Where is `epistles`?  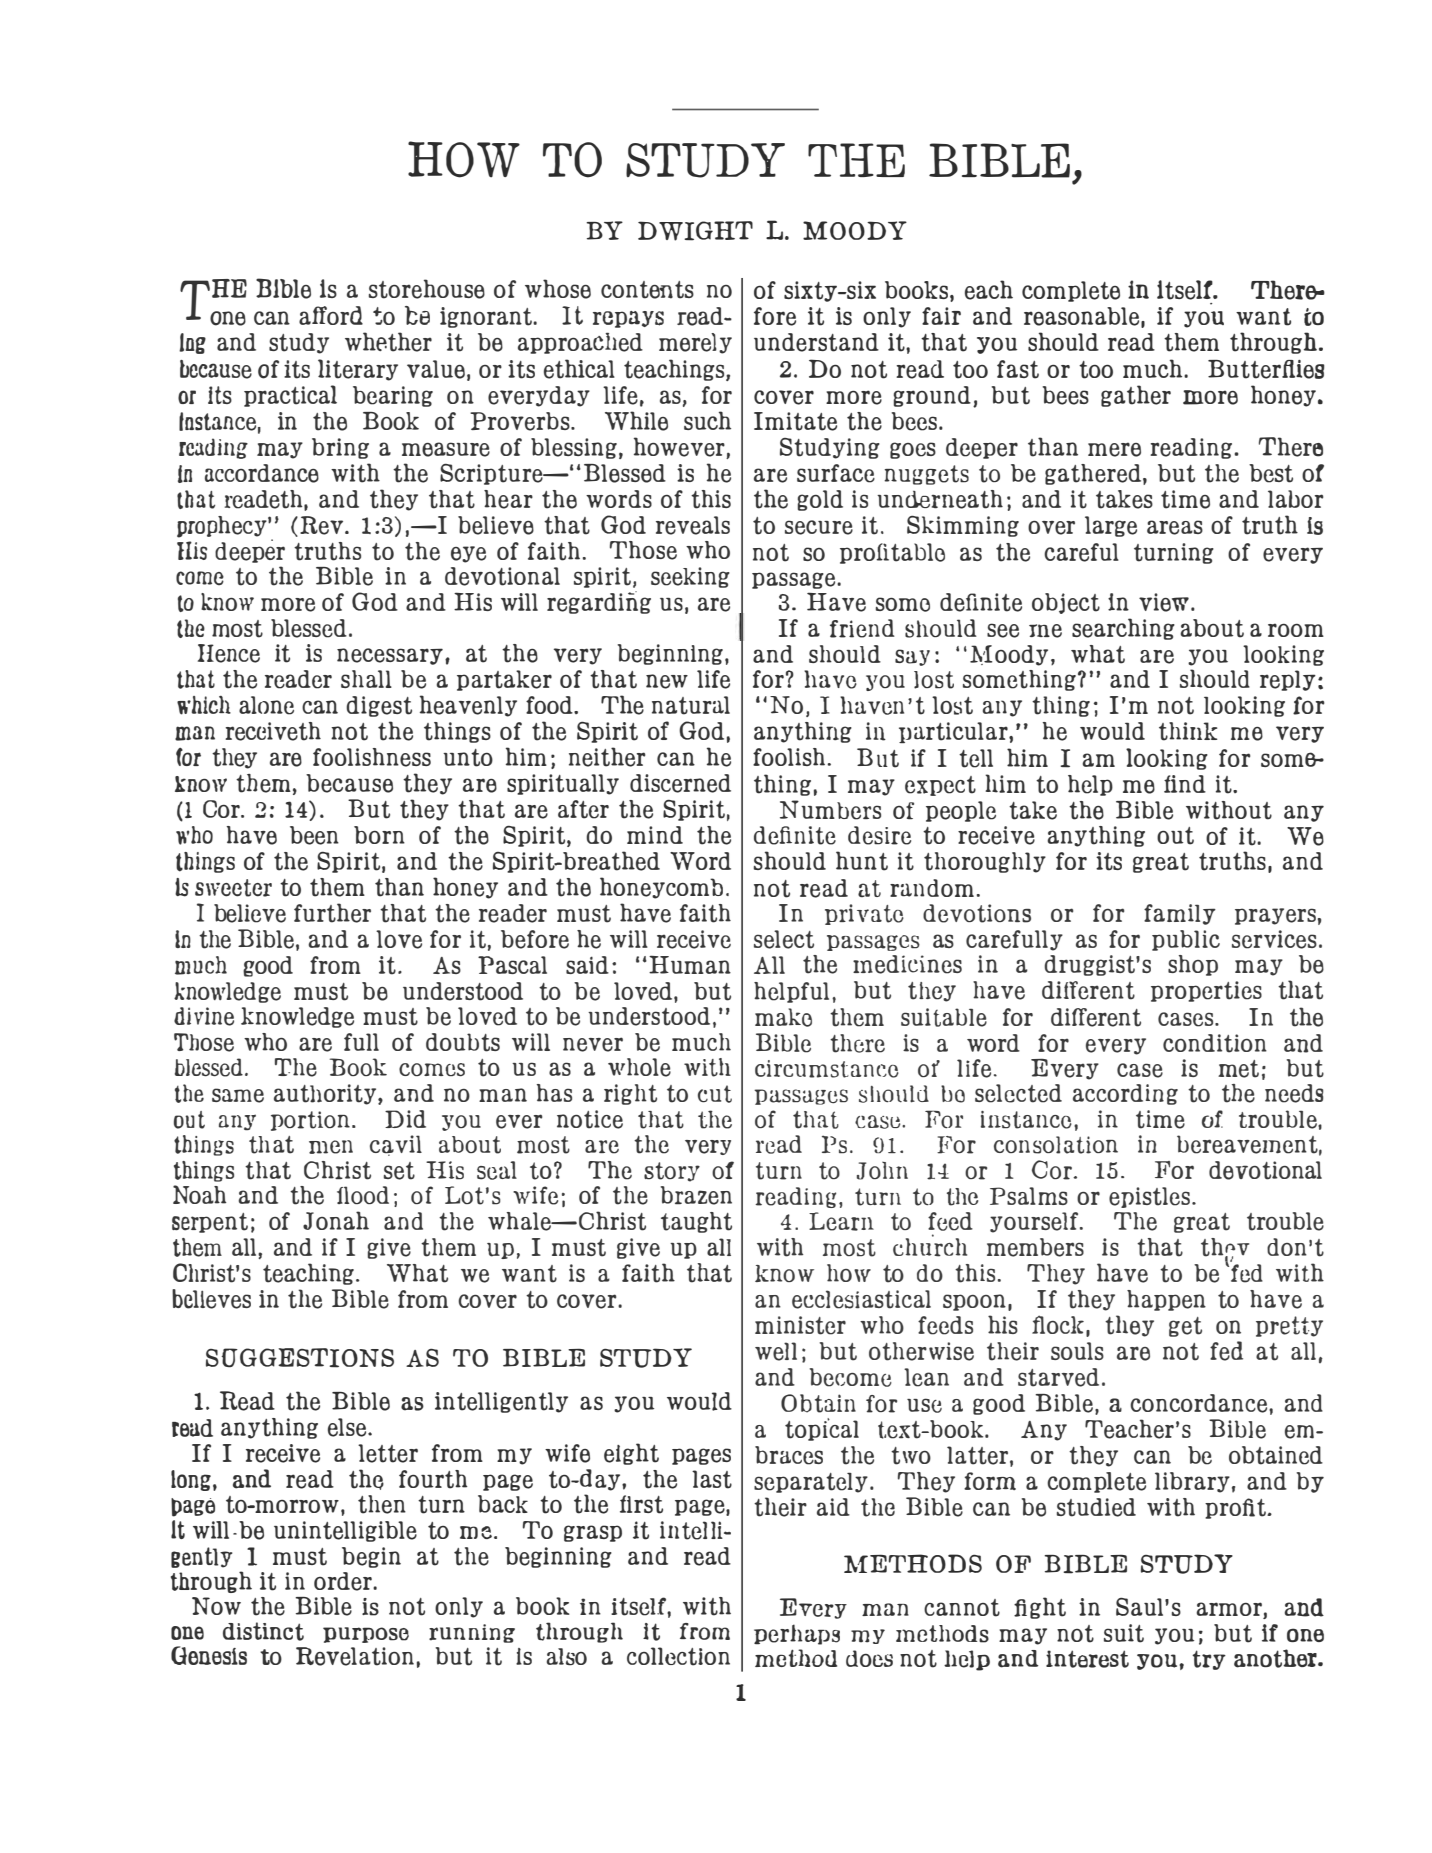
epistles is located at coordinates (1149, 1197).
